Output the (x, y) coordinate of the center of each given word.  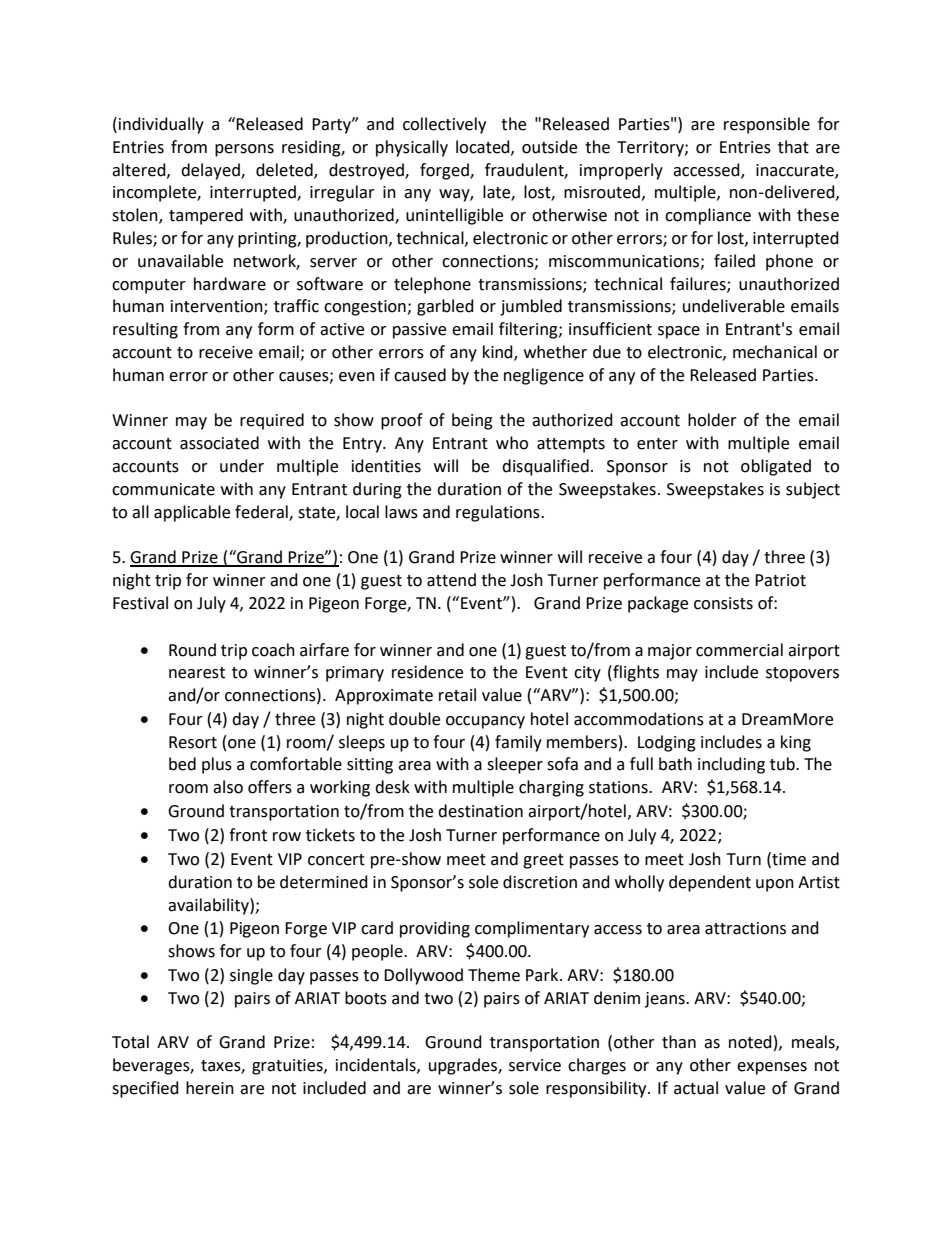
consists (723, 603)
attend (451, 580)
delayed (211, 171)
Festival (140, 603)
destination (480, 811)
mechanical (775, 352)
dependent (710, 883)
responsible (767, 125)
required (272, 421)
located (484, 147)
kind (499, 353)
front (248, 835)
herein (210, 1088)
